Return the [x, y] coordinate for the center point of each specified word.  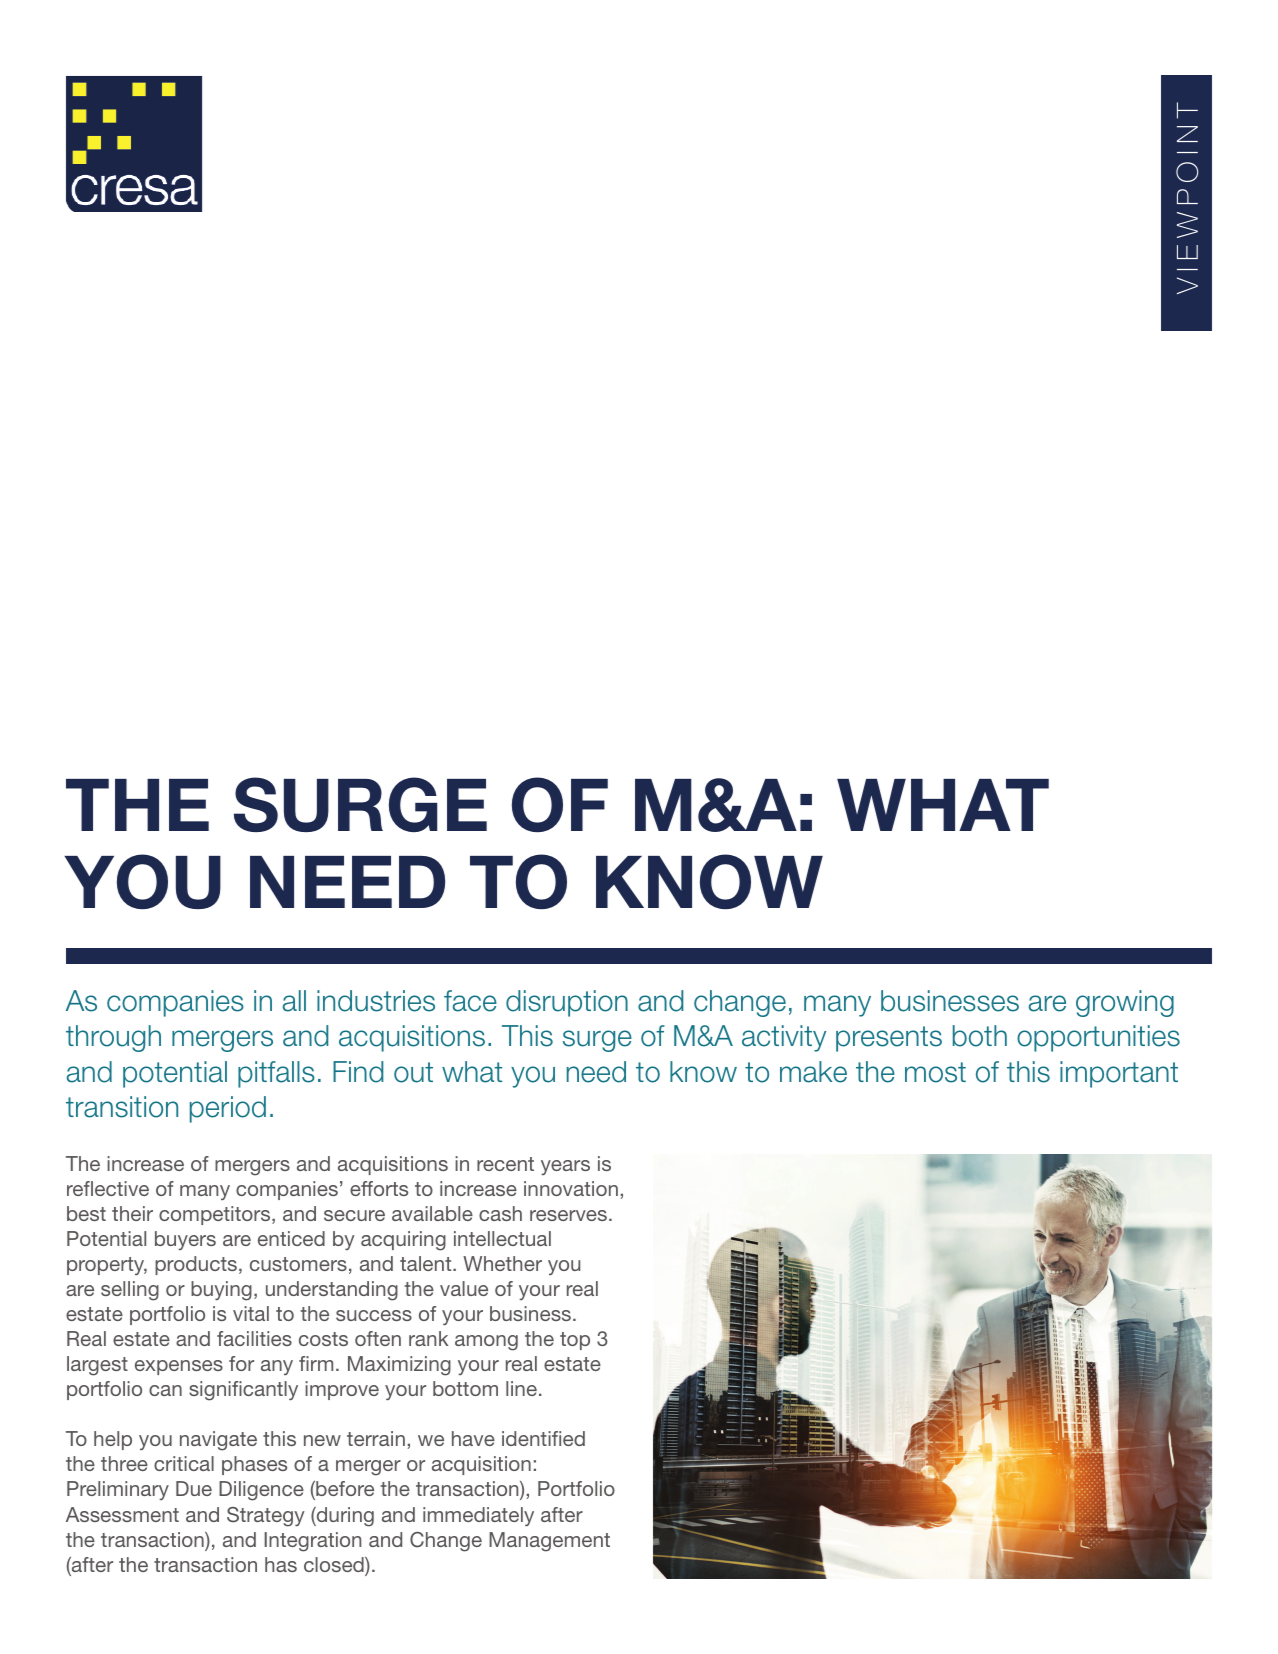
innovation [571, 1188]
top [575, 1341]
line [521, 1388]
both [980, 1036]
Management [549, 1542]
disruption [567, 1003]
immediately [478, 1516]
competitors [216, 1215]
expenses [179, 1367]
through [113, 1038]
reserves [568, 1215]
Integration [312, 1542]
